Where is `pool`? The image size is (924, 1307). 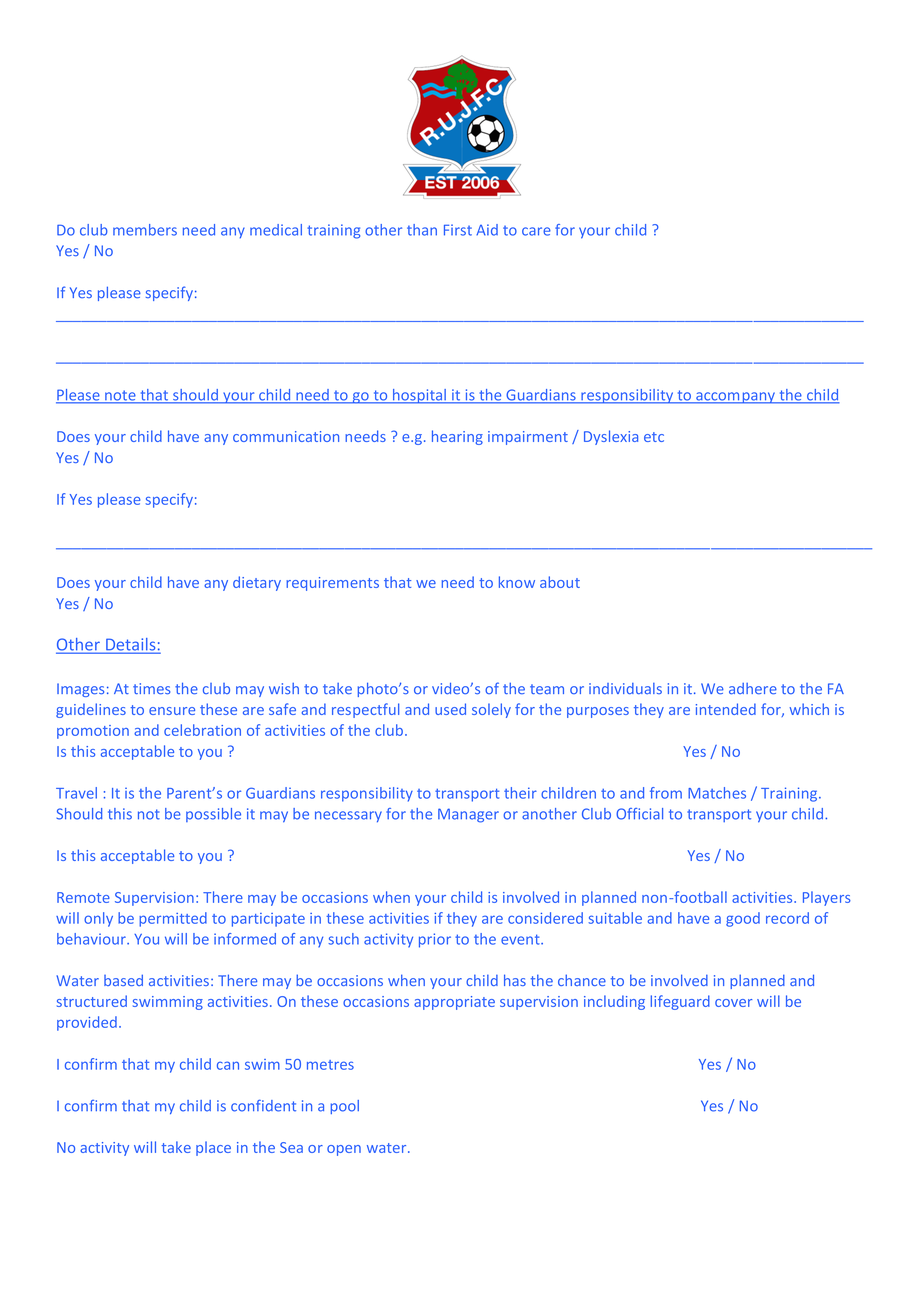 pool is located at coordinates (345, 1107).
